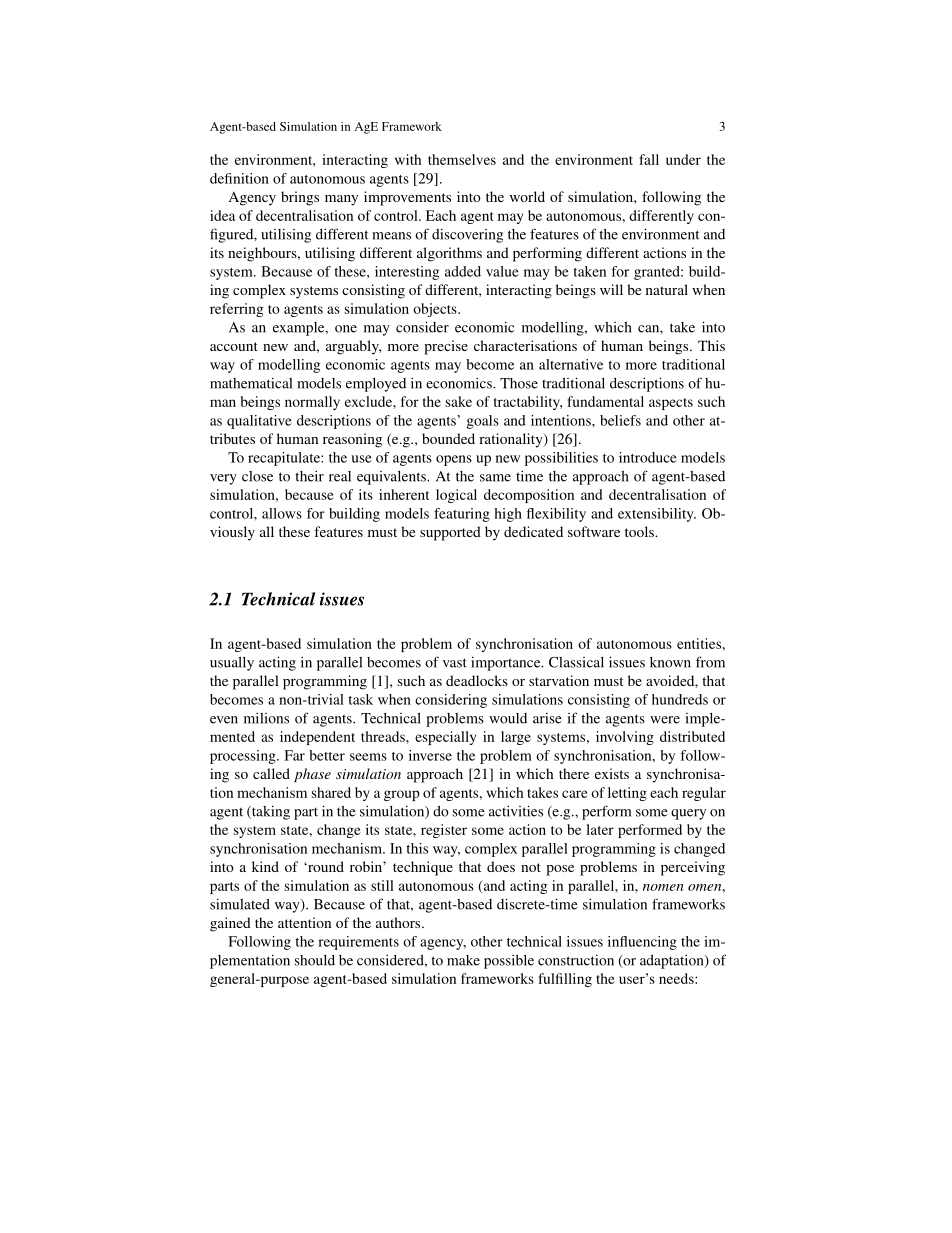  I want to click on themselves, so click(462, 159).
